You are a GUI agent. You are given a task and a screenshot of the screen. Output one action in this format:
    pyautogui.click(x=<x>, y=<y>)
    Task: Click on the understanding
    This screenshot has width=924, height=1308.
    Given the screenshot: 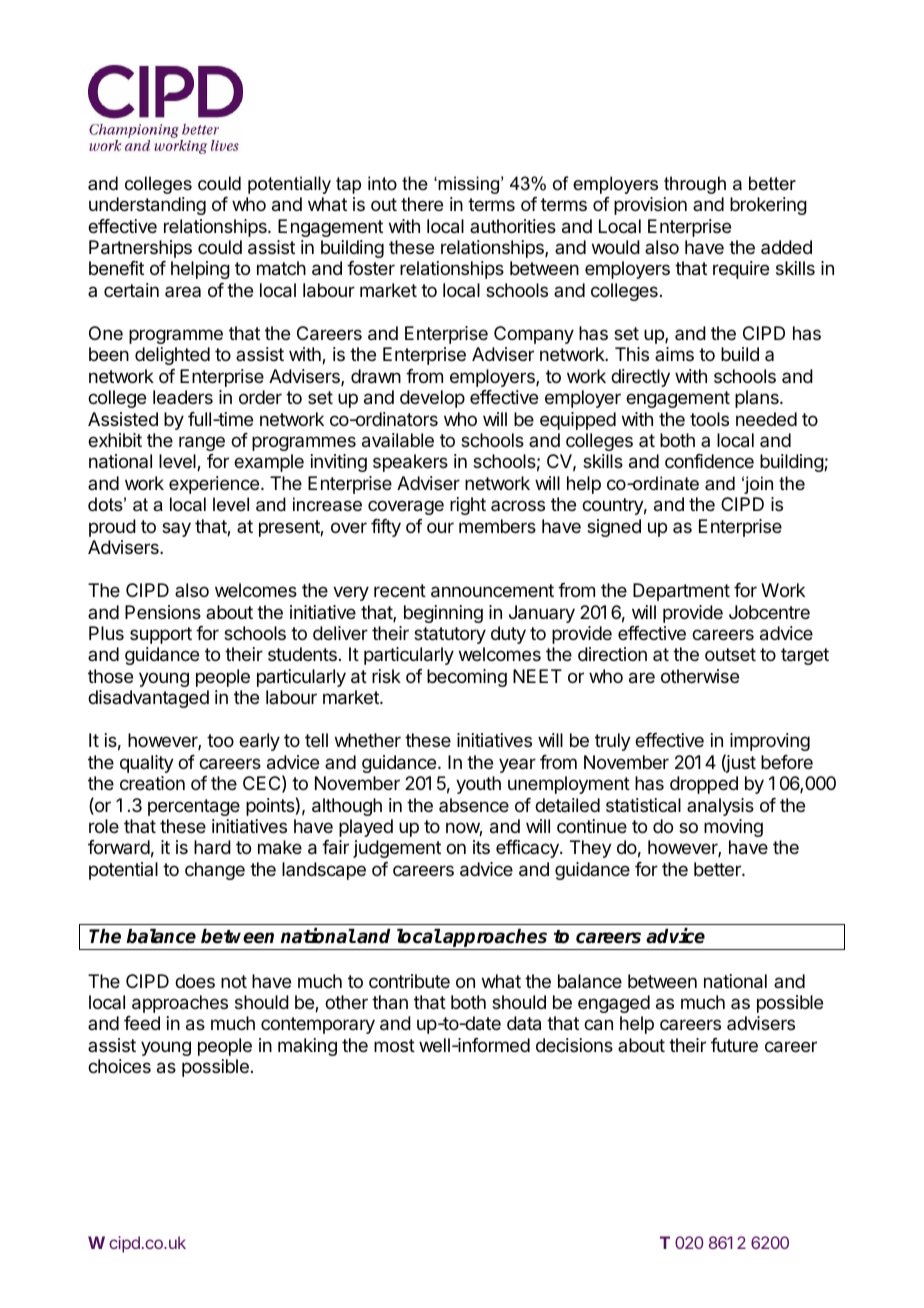 What is the action you would take?
    pyautogui.click(x=147, y=206)
